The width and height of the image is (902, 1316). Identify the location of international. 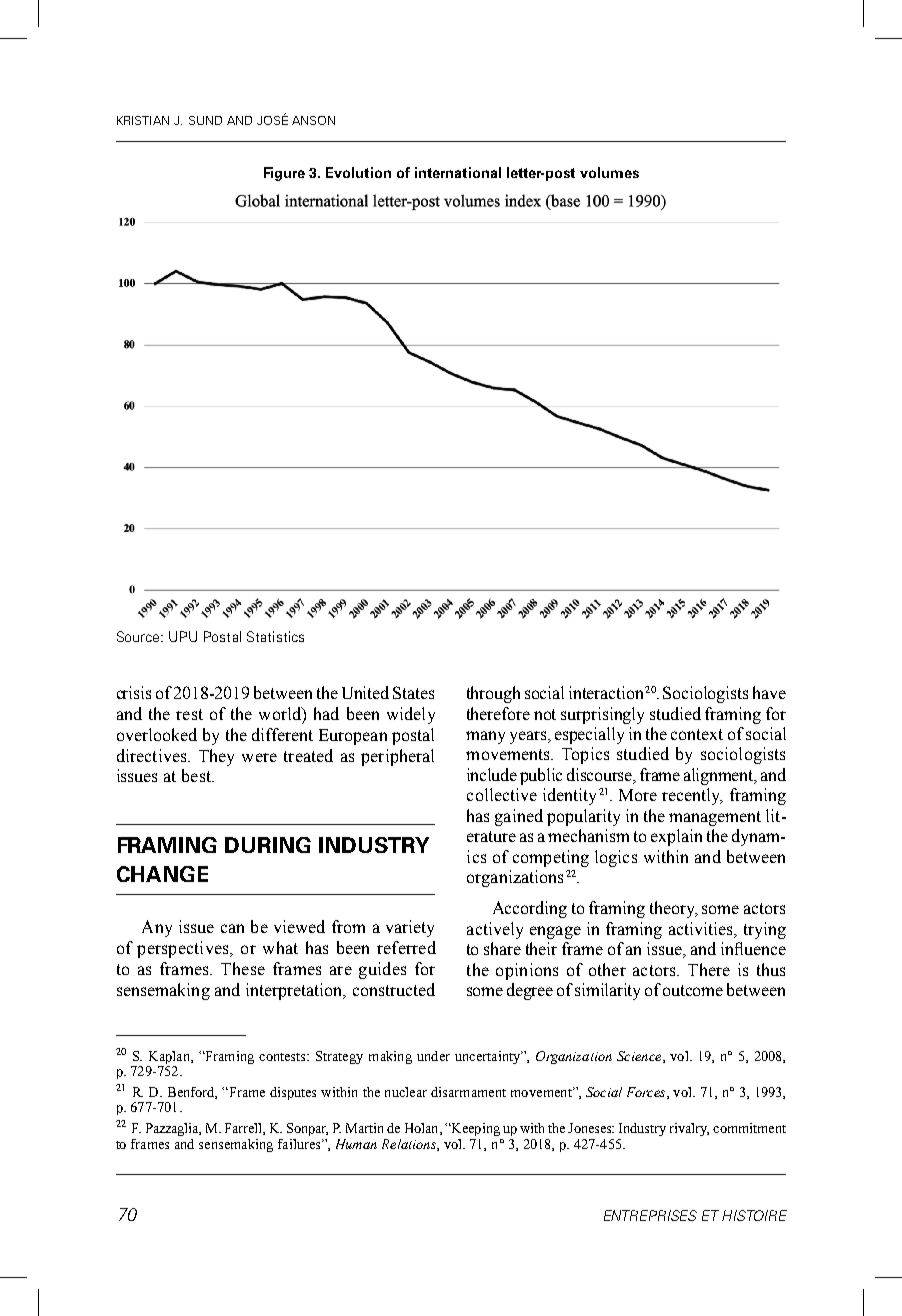
(458, 172).
